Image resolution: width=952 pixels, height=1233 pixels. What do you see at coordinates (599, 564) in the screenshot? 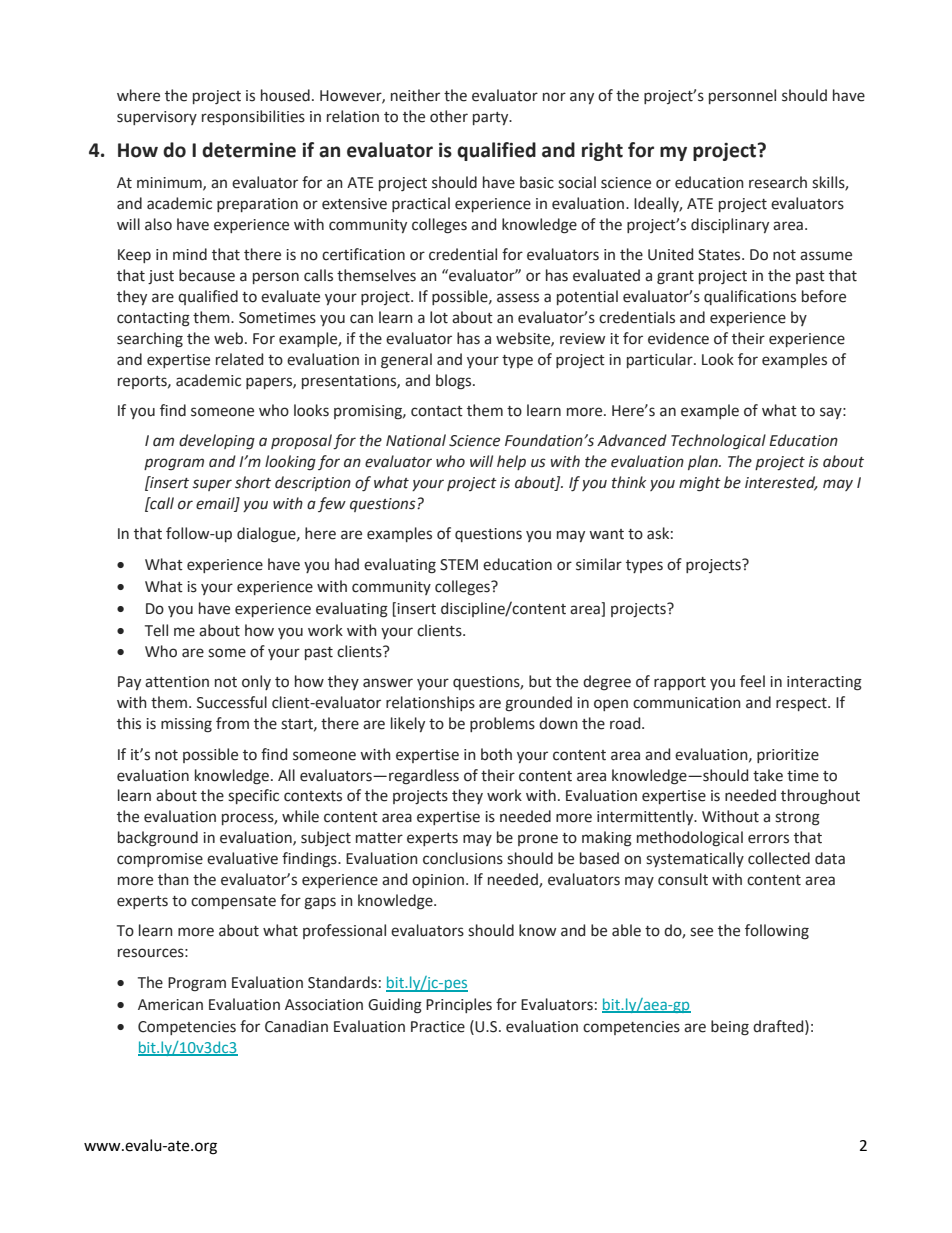
I see `similar` at bounding box center [599, 564].
